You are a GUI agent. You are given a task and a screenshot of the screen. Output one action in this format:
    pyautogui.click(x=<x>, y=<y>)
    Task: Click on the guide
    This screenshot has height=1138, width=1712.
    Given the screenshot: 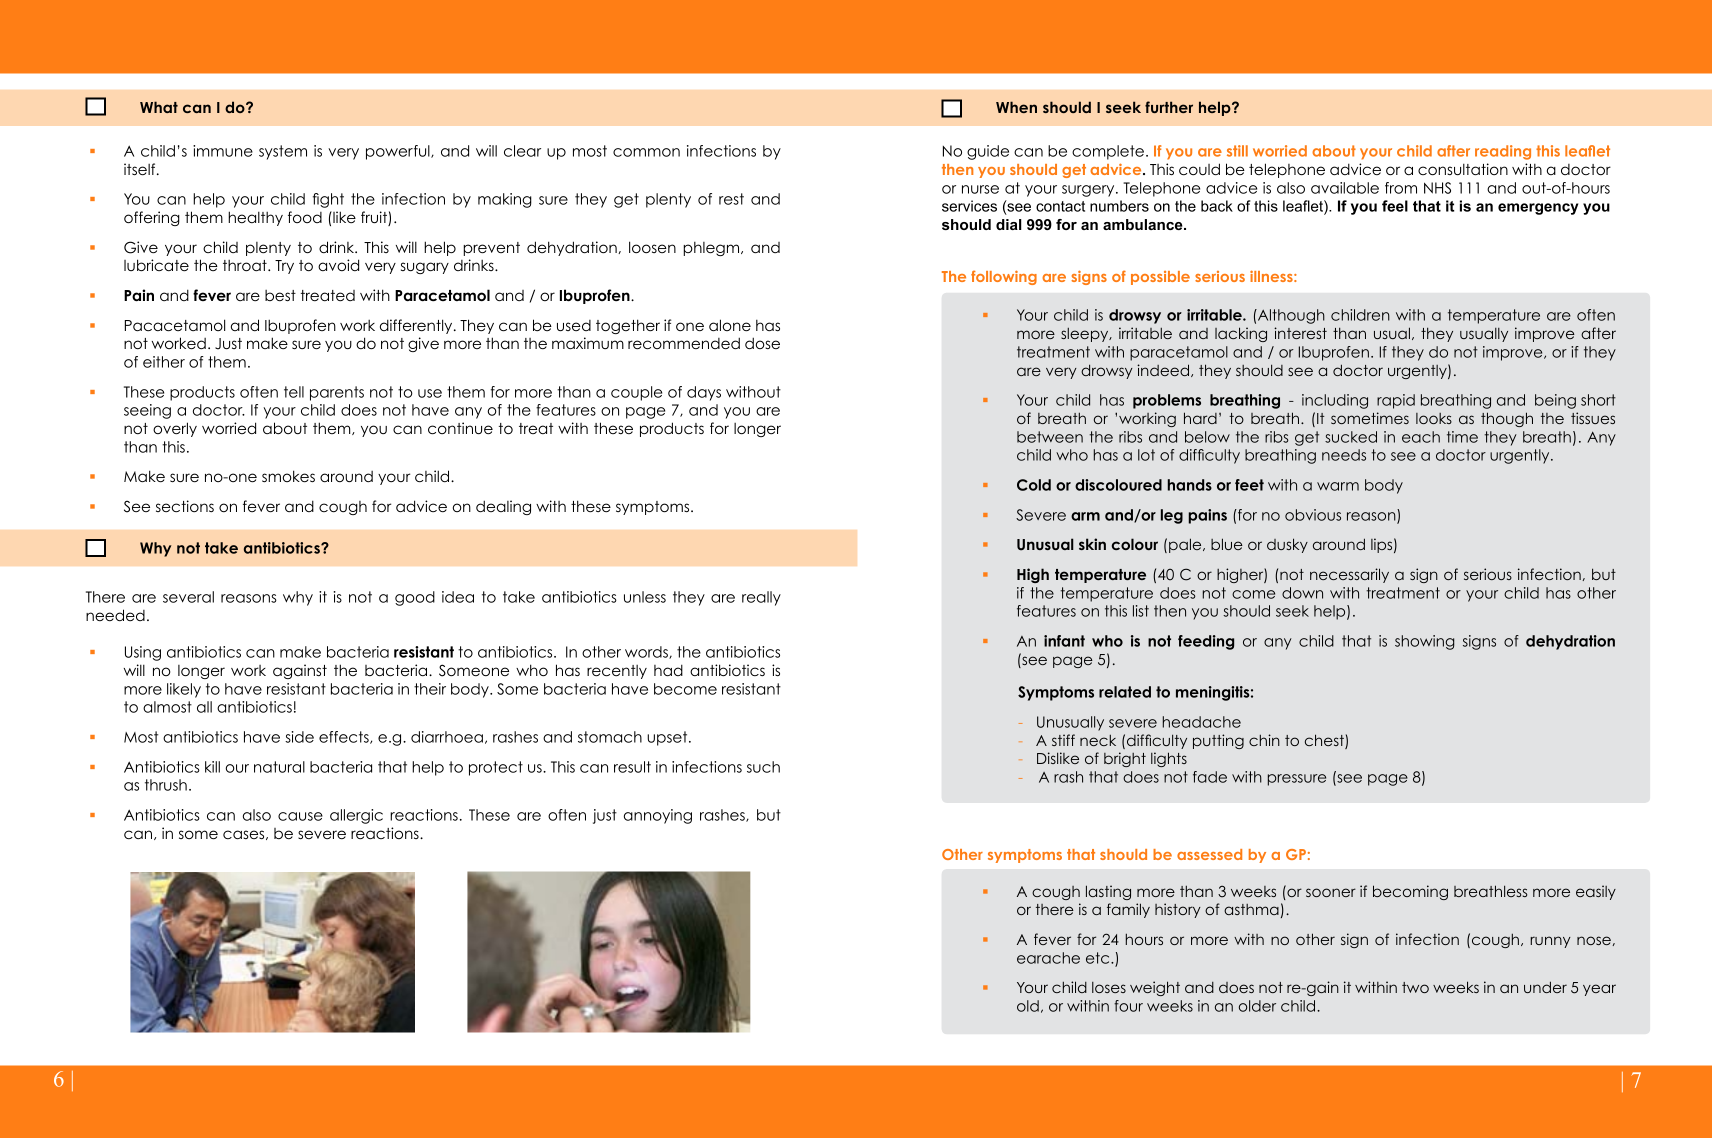 What is the action you would take?
    pyautogui.click(x=988, y=152)
